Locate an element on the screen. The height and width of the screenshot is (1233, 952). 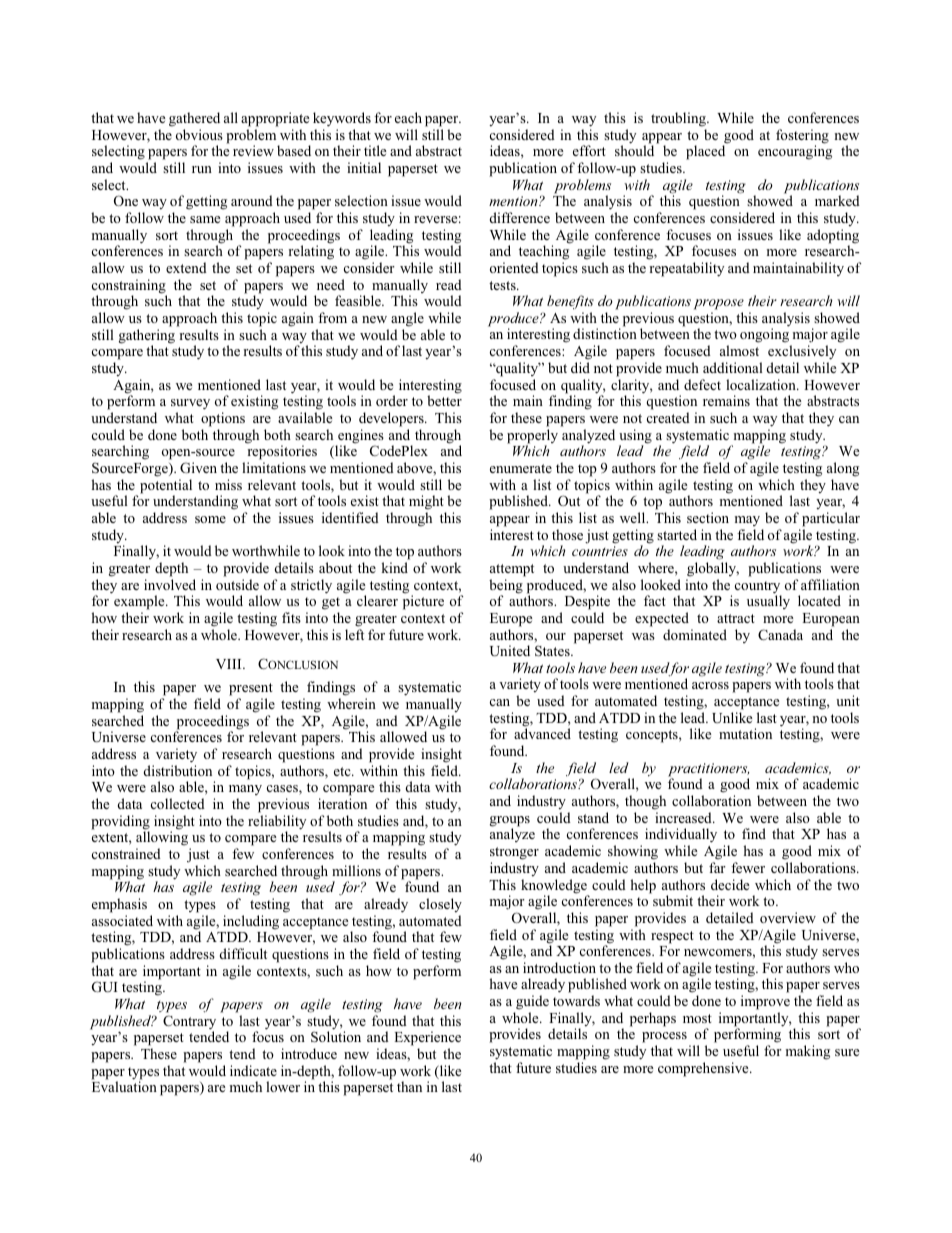
effort is located at coordinates (589, 150).
